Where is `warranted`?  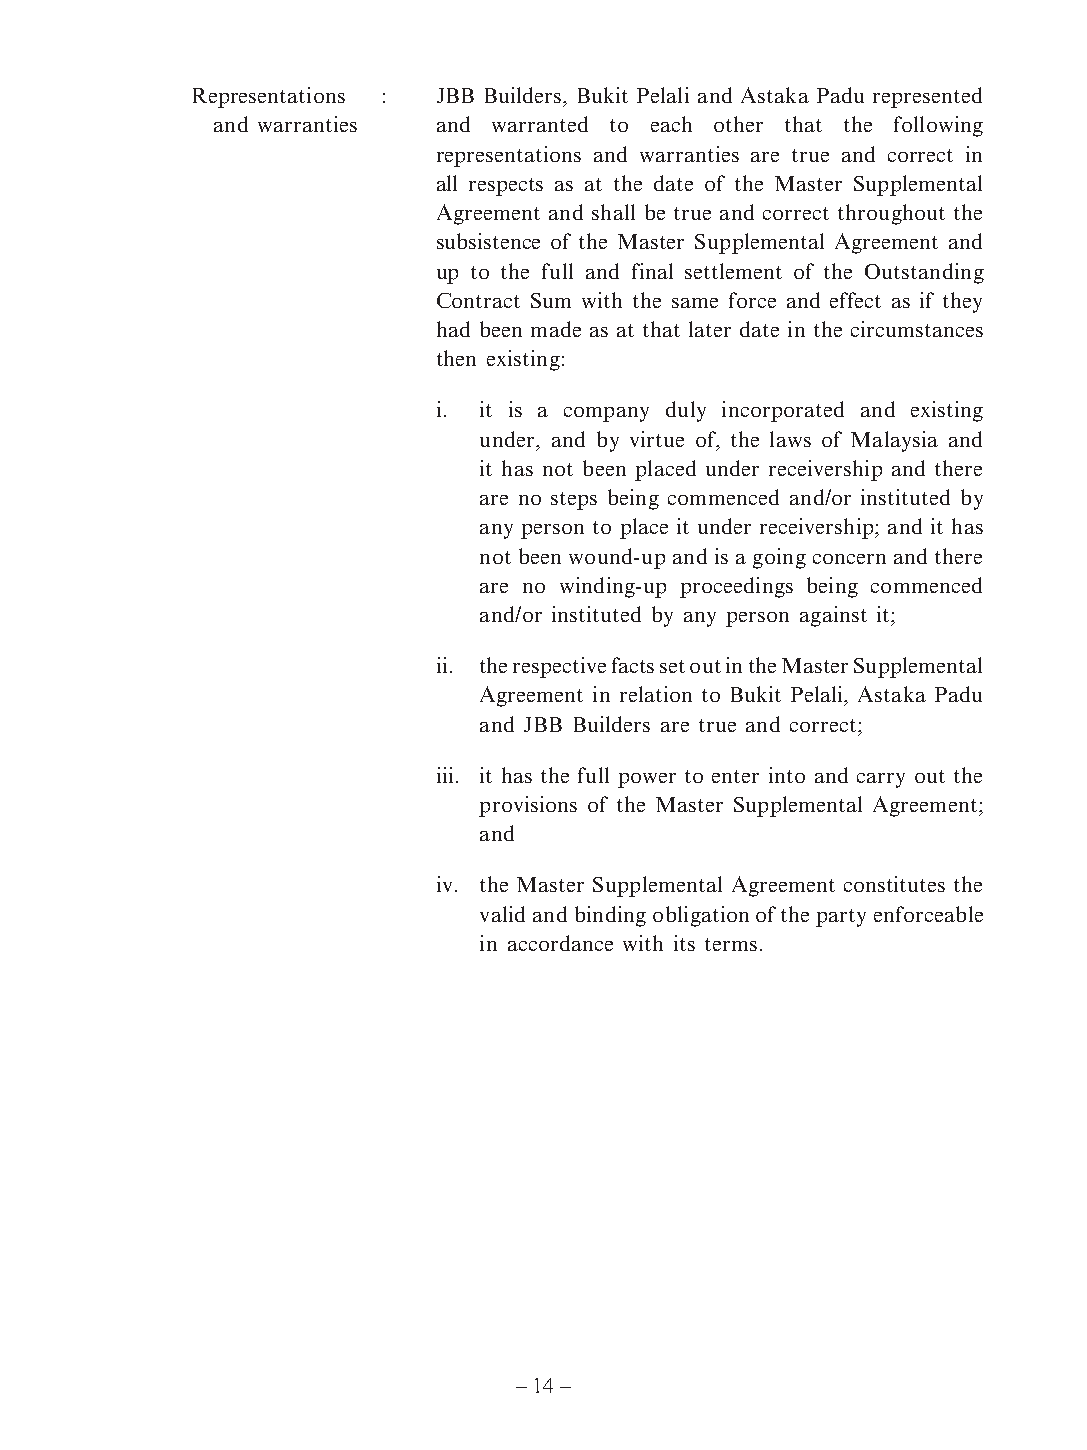
warranted is located at coordinates (540, 124).
